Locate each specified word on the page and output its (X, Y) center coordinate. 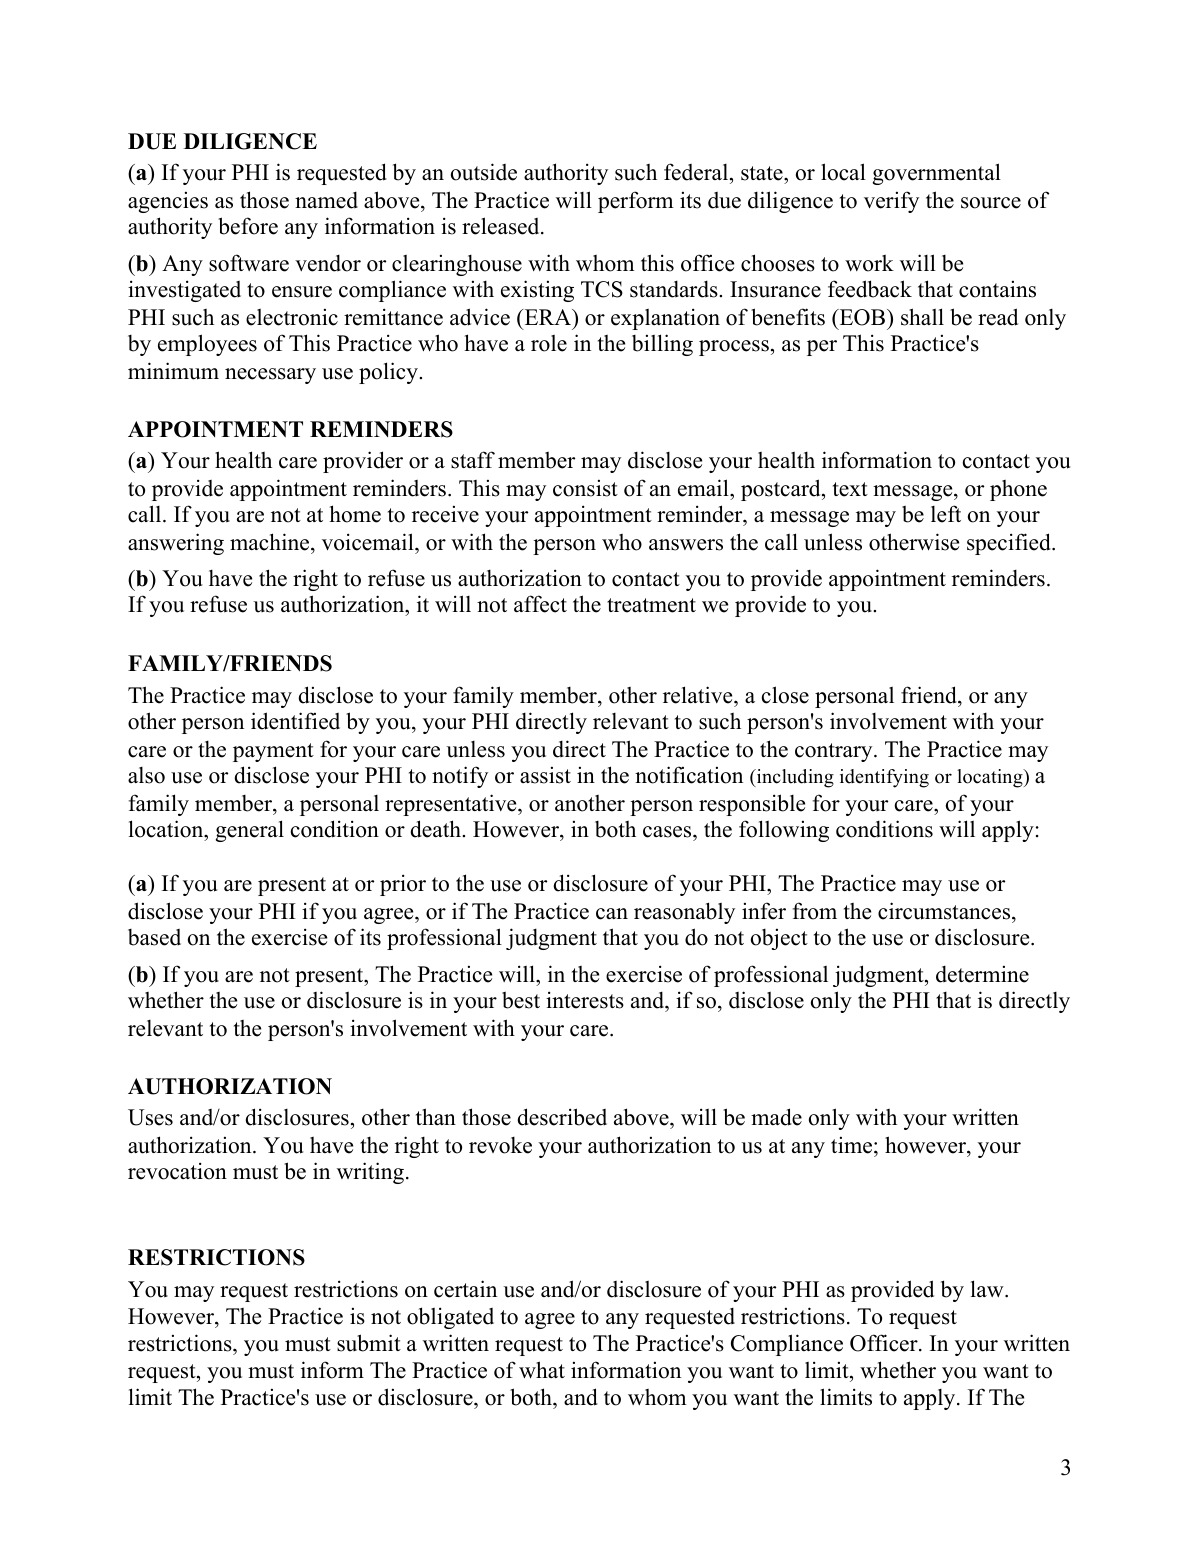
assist (545, 775)
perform (635, 202)
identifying (884, 778)
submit (369, 1343)
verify (891, 202)
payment (273, 752)
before (248, 226)
